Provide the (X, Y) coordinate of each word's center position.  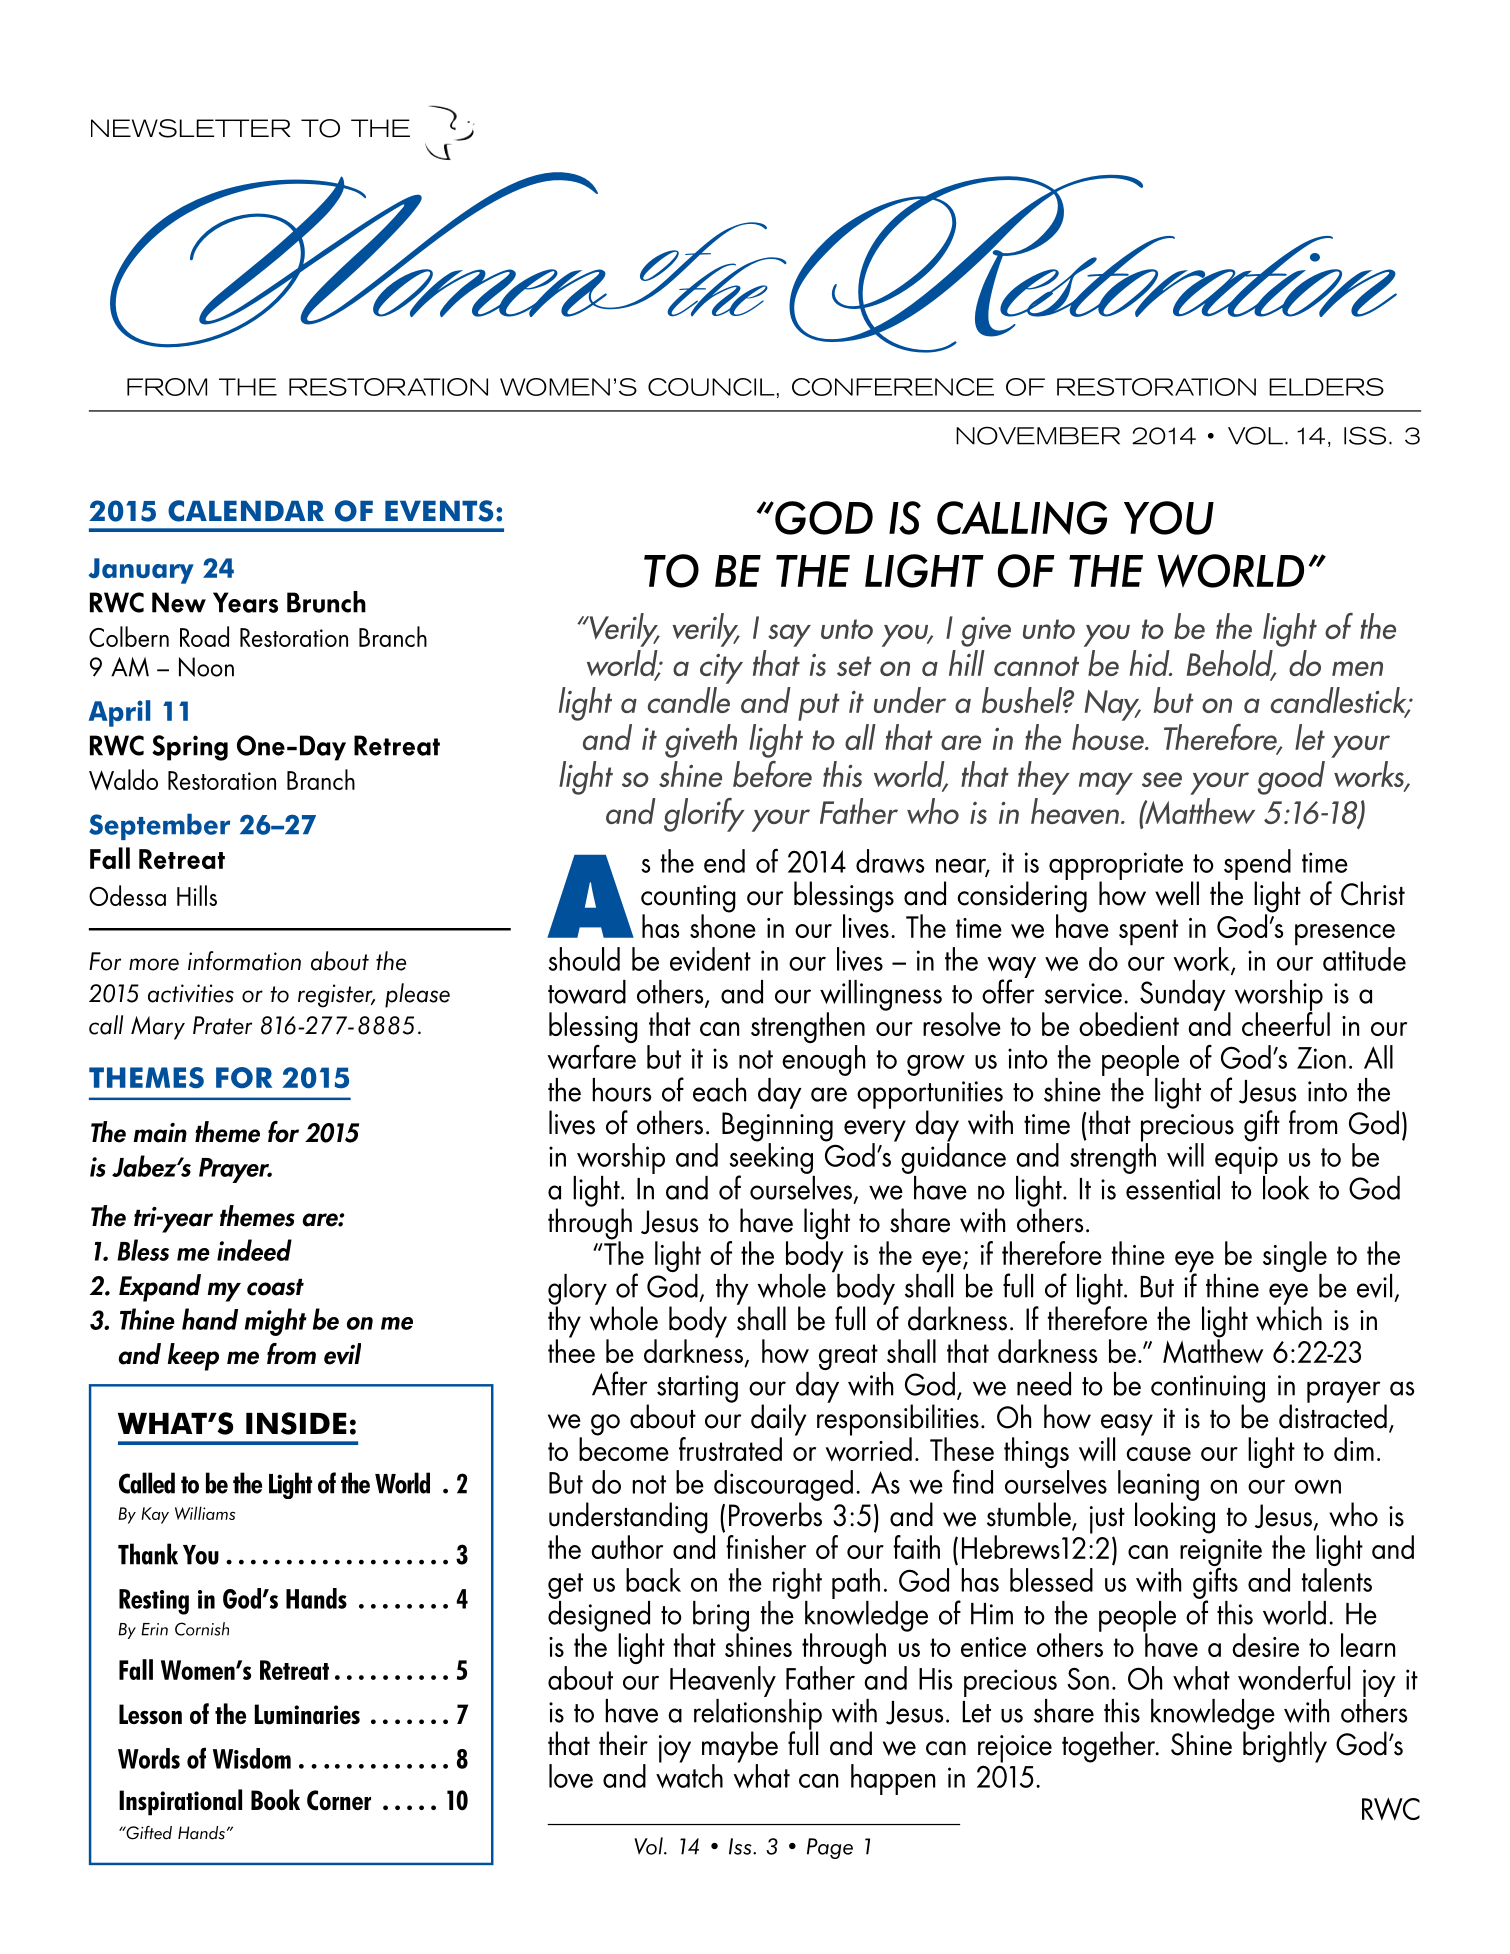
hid (1150, 663)
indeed (254, 1250)
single (1295, 1258)
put (819, 707)
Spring (190, 748)
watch (689, 1775)
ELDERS (1326, 387)
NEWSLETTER (191, 128)
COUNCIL (711, 387)
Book (275, 1800)
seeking (771, 1158)
